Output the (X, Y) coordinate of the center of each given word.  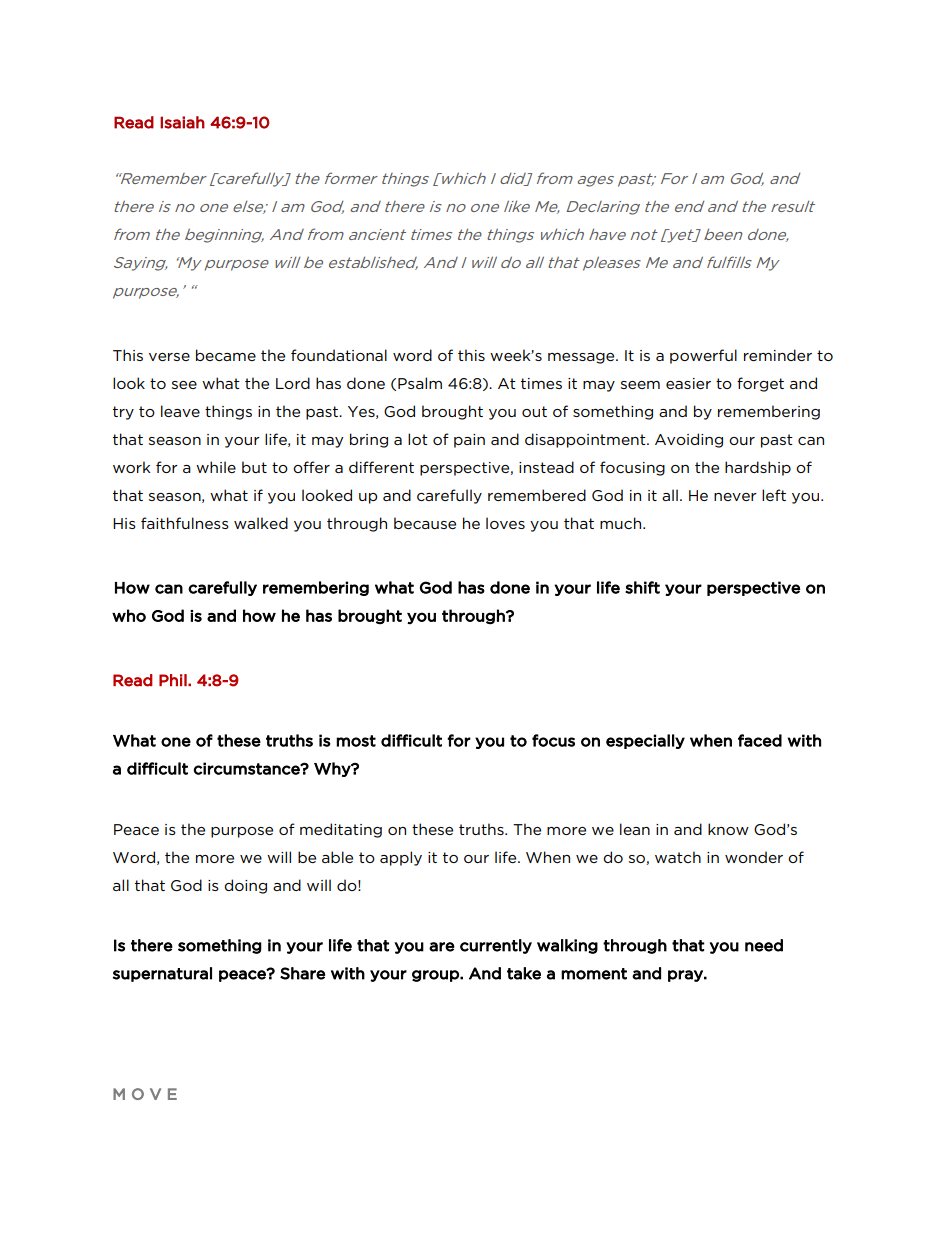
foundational (339, 355)
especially (645, 741)
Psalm (420, 383)
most (356, 741)
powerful (703, 356)
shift (642, 587)
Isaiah (182, 122)
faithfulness (185, 523)
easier (688, 383)
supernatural (162, 974)
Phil (174, 680)
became (226, 355)
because (425, 523)
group (436, 976)
